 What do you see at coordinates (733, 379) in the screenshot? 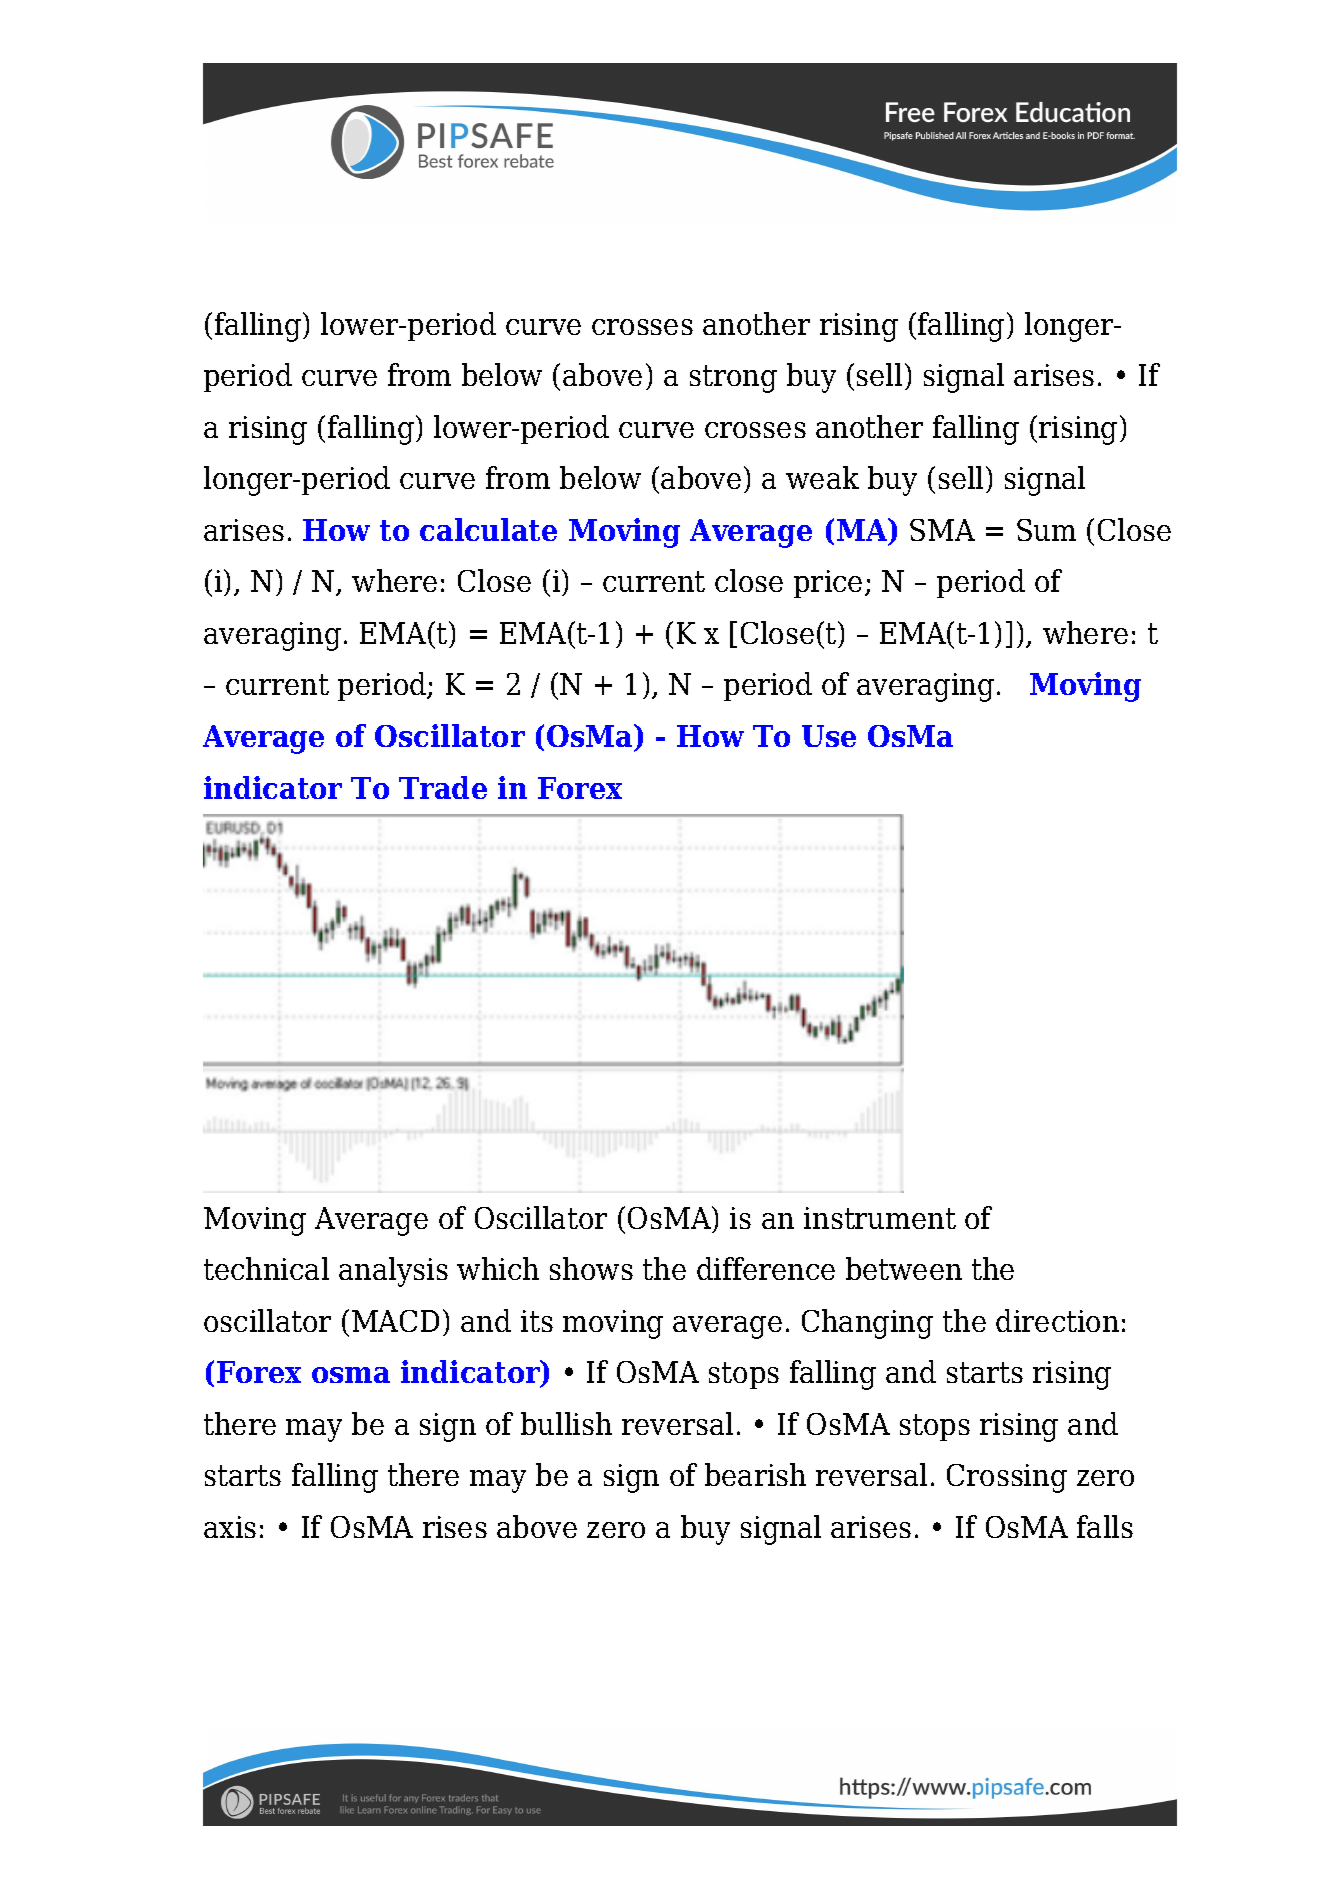
I see `strong` at bounding box center [733, 379].
